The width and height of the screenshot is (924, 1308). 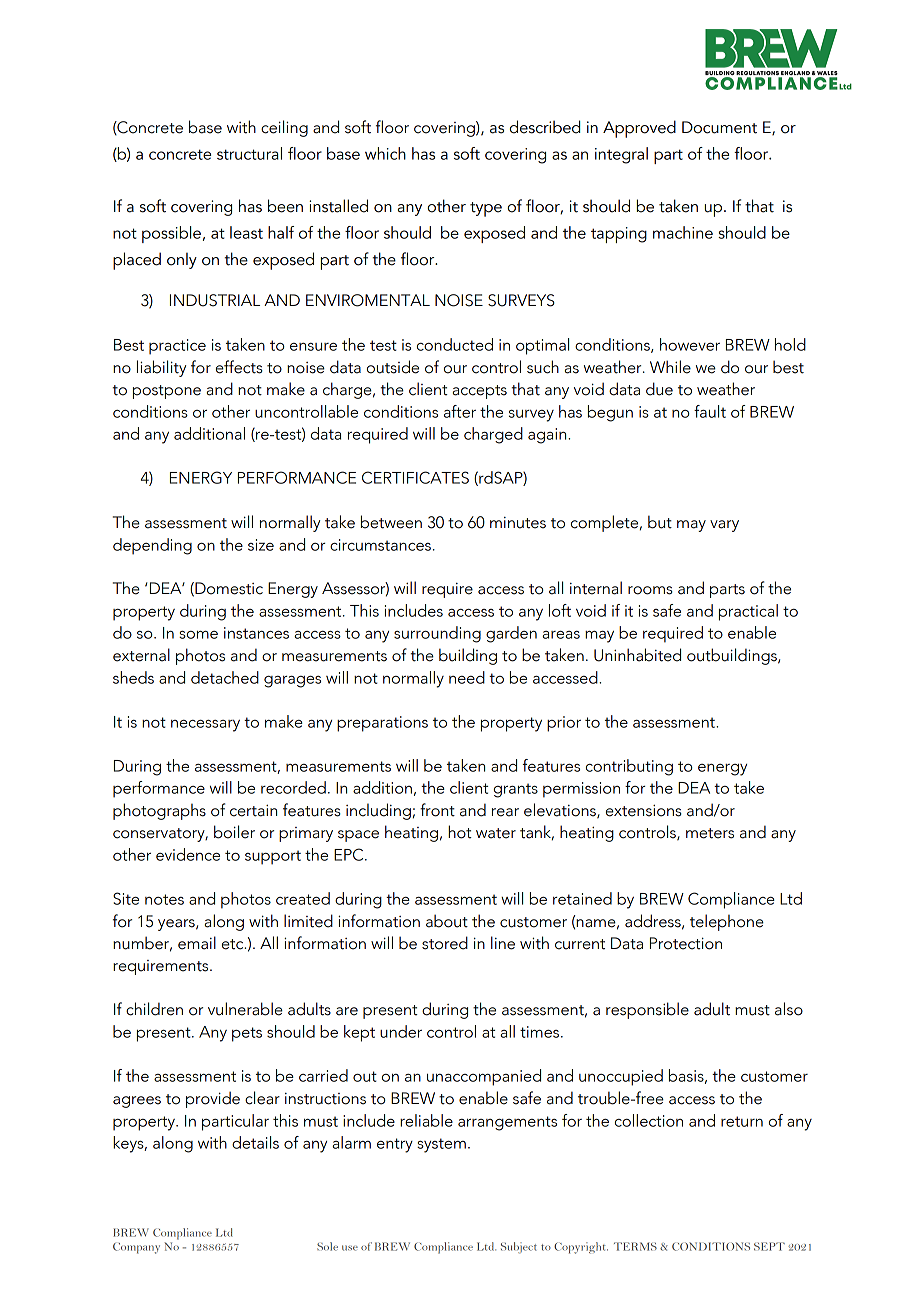 I want to click on Subject, so click(x=519, y=1248).
